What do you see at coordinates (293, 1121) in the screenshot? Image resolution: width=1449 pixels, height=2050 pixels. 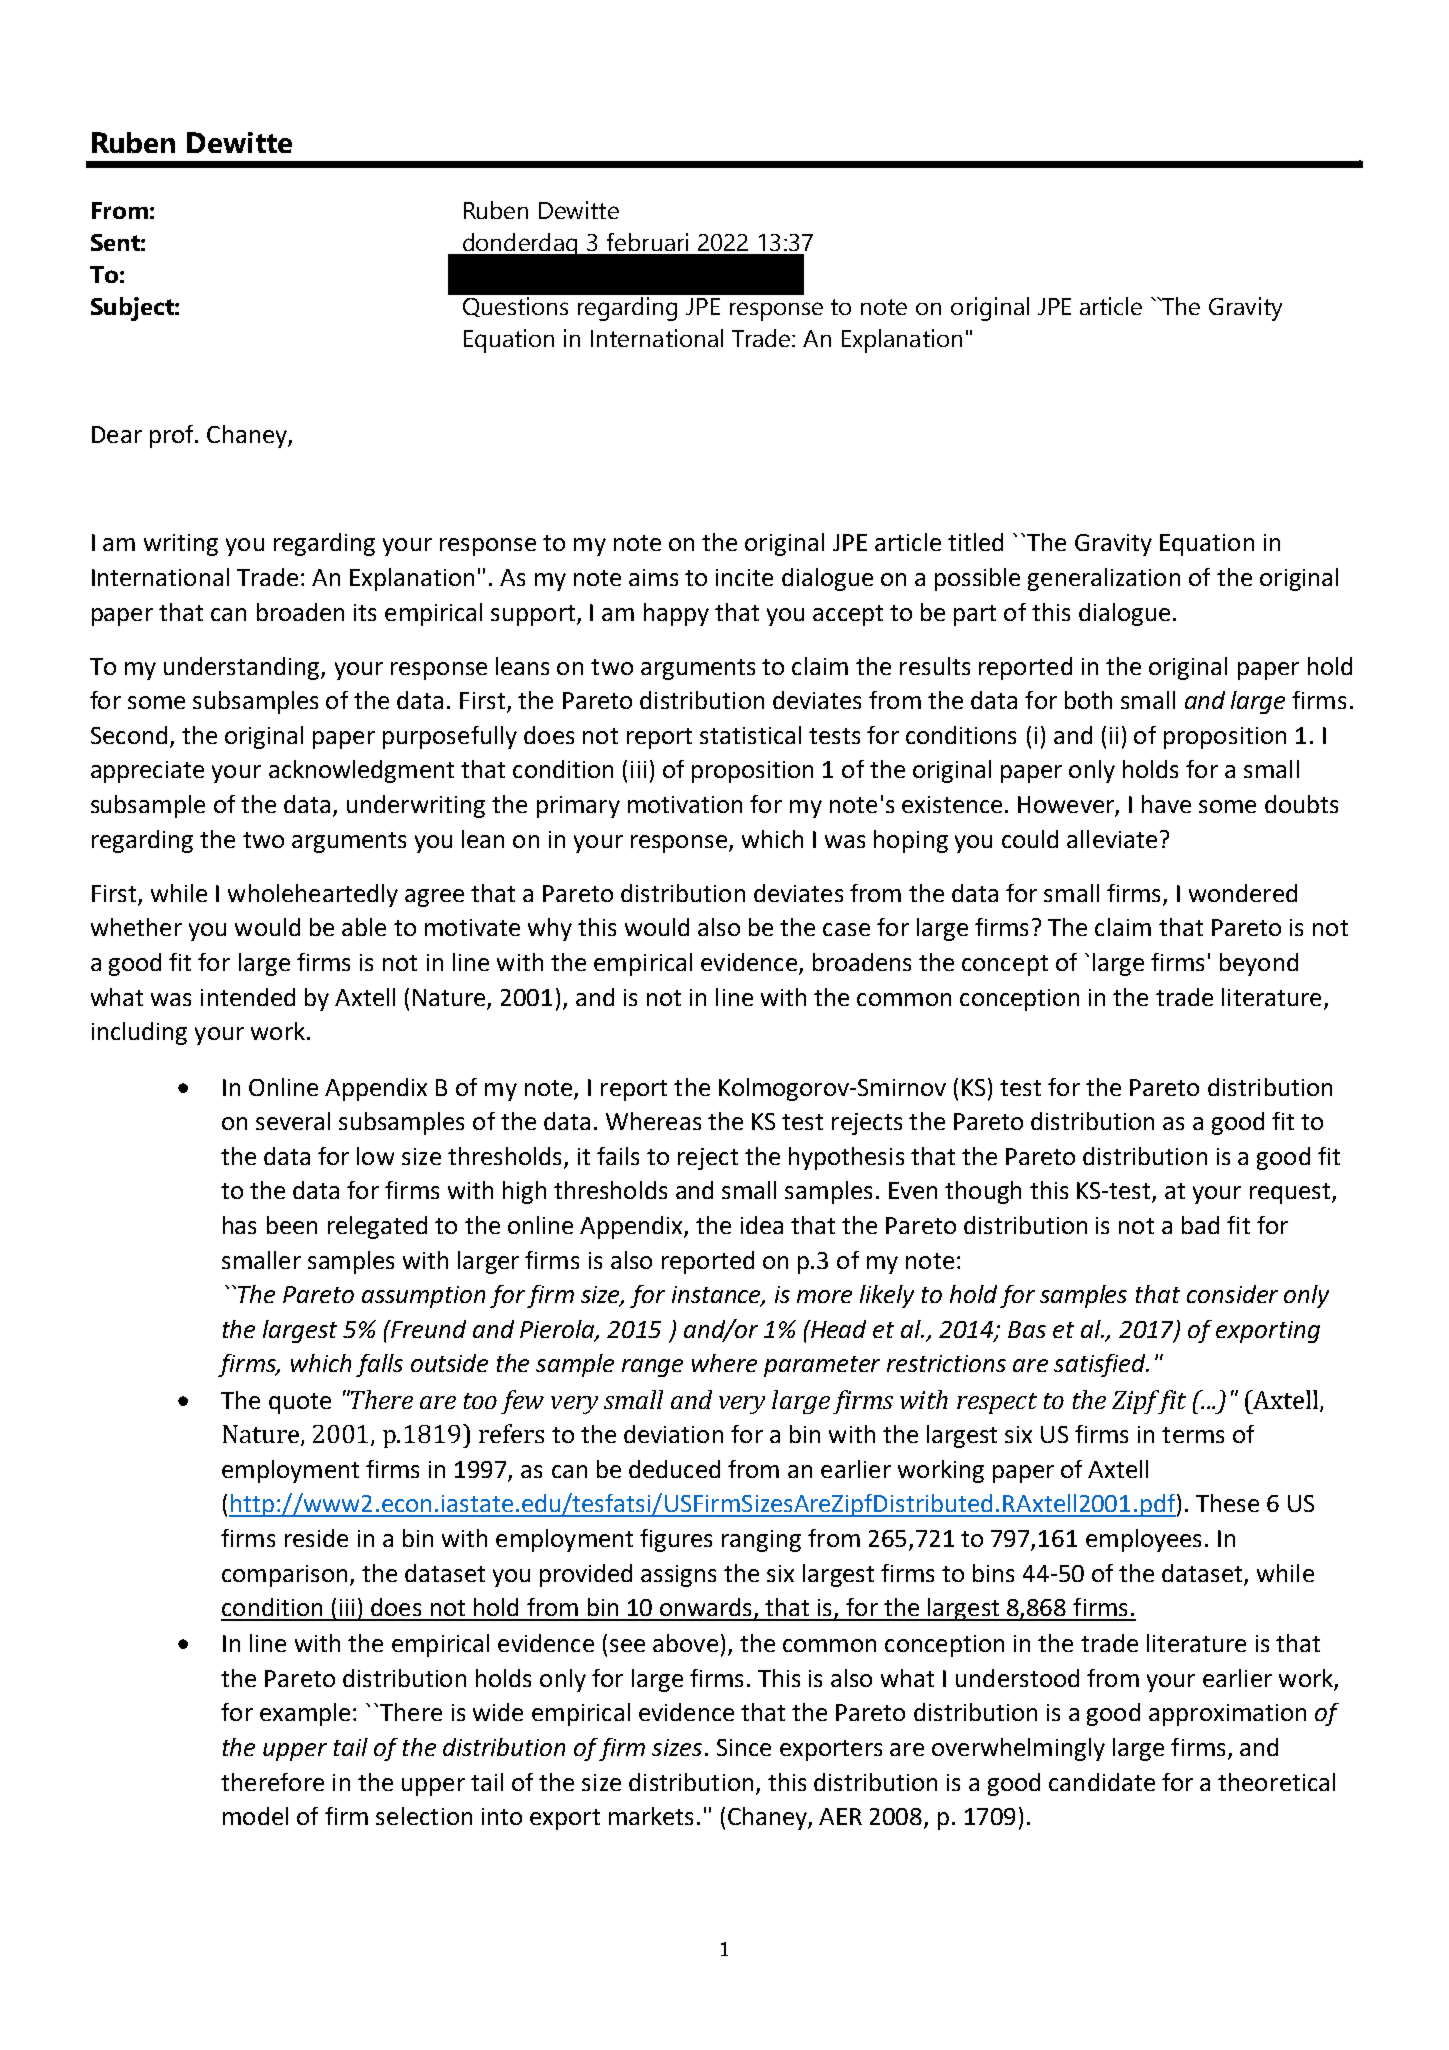 I see `several` at bounding box center [293, 1121].
